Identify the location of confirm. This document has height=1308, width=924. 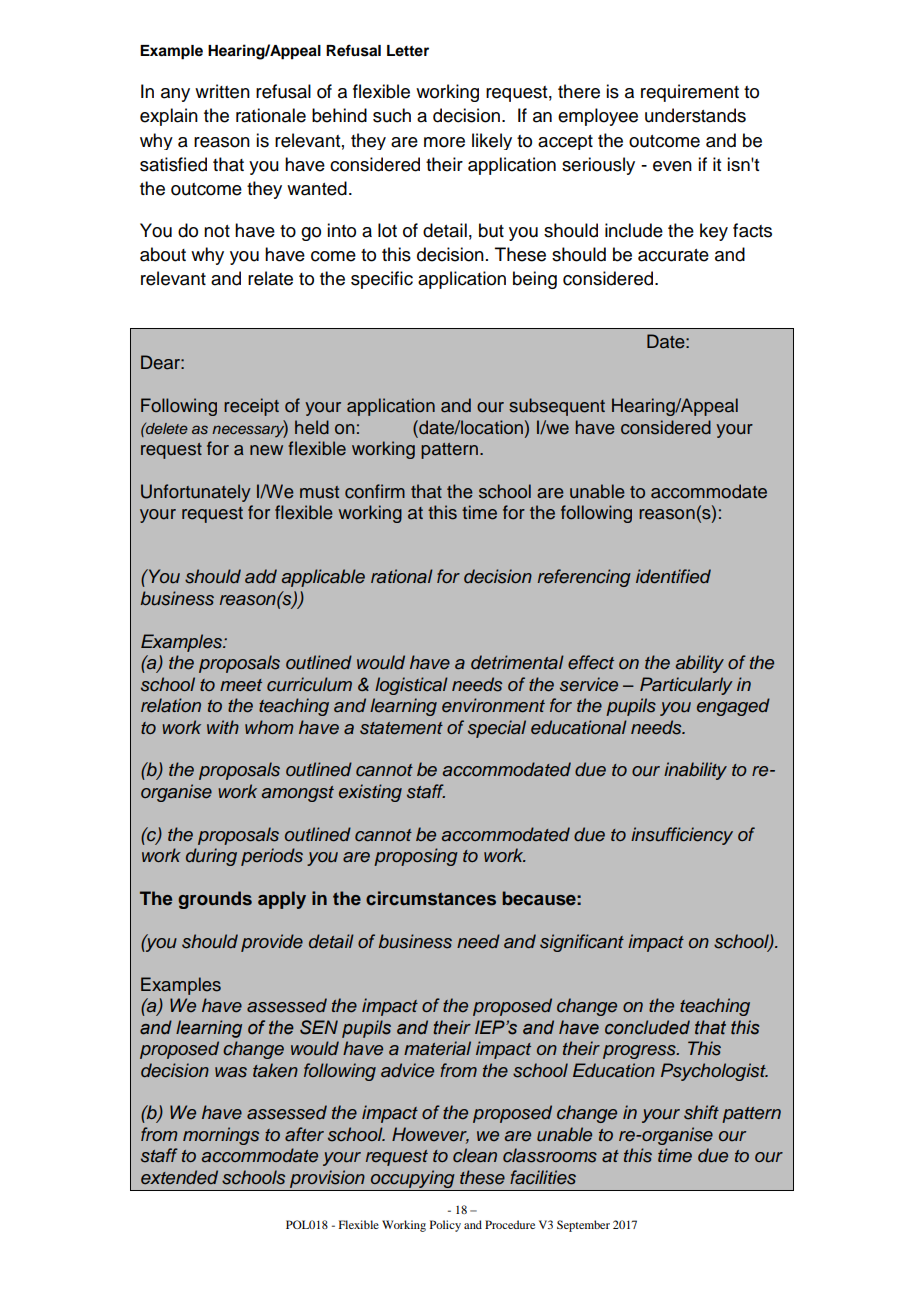
(375, 491).
